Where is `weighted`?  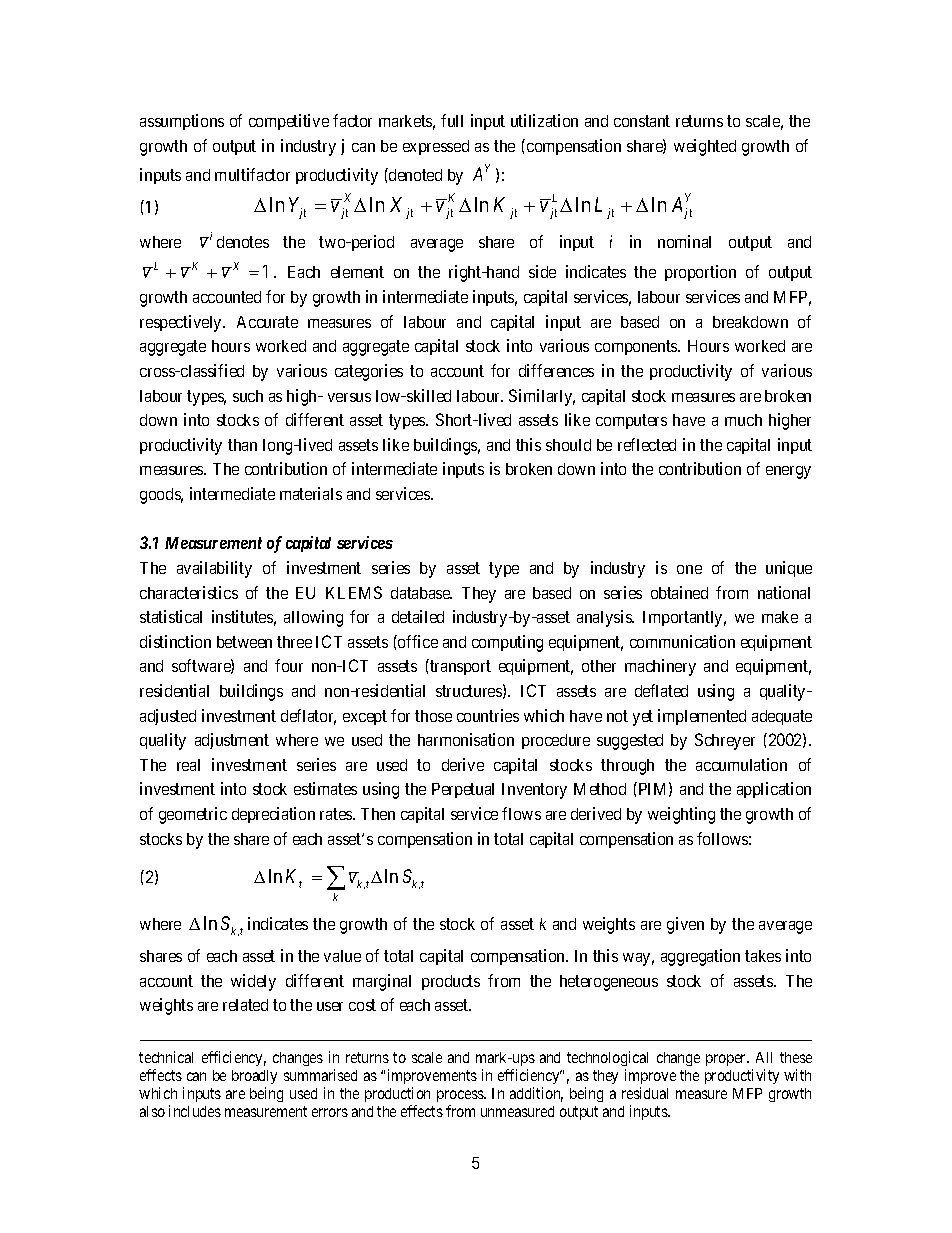
weighted is located at coordinates (705, 147).
